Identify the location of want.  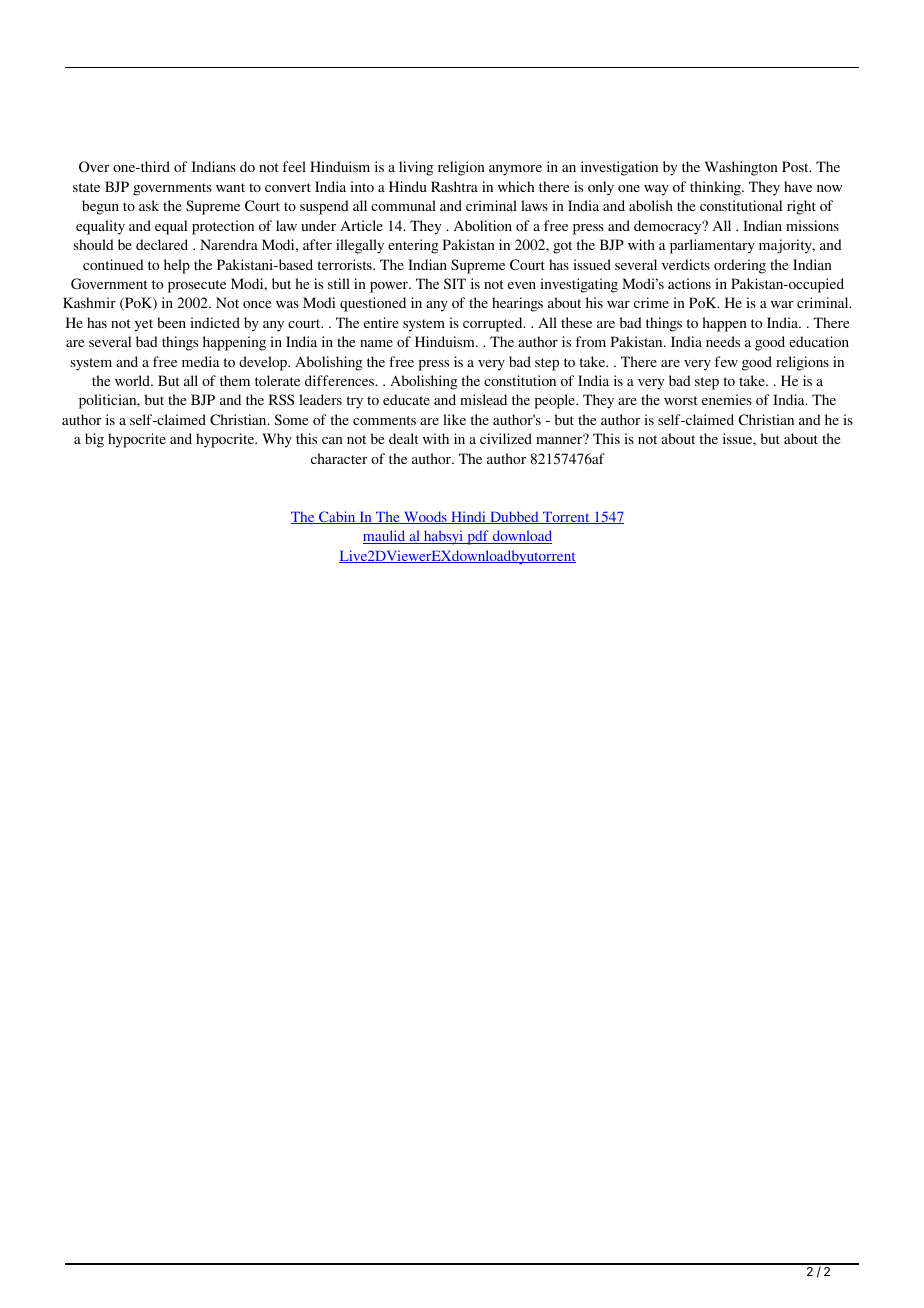
(230, 187).
